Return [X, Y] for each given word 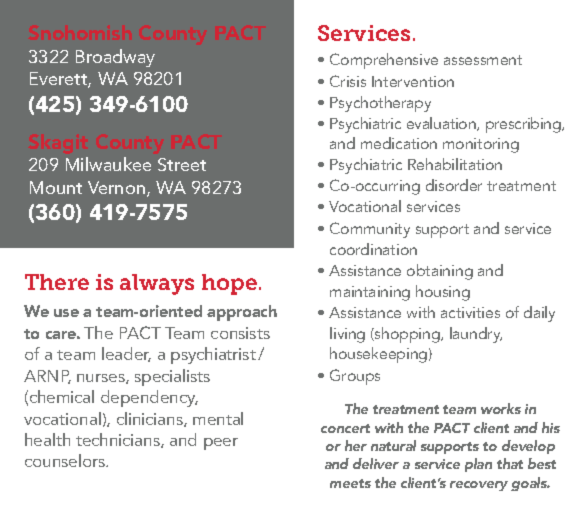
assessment [483, 60]
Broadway [115, 58]
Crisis [348, 81]
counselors [66, 460]
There [57, 282]
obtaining [440, 272]
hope [229, 284]
